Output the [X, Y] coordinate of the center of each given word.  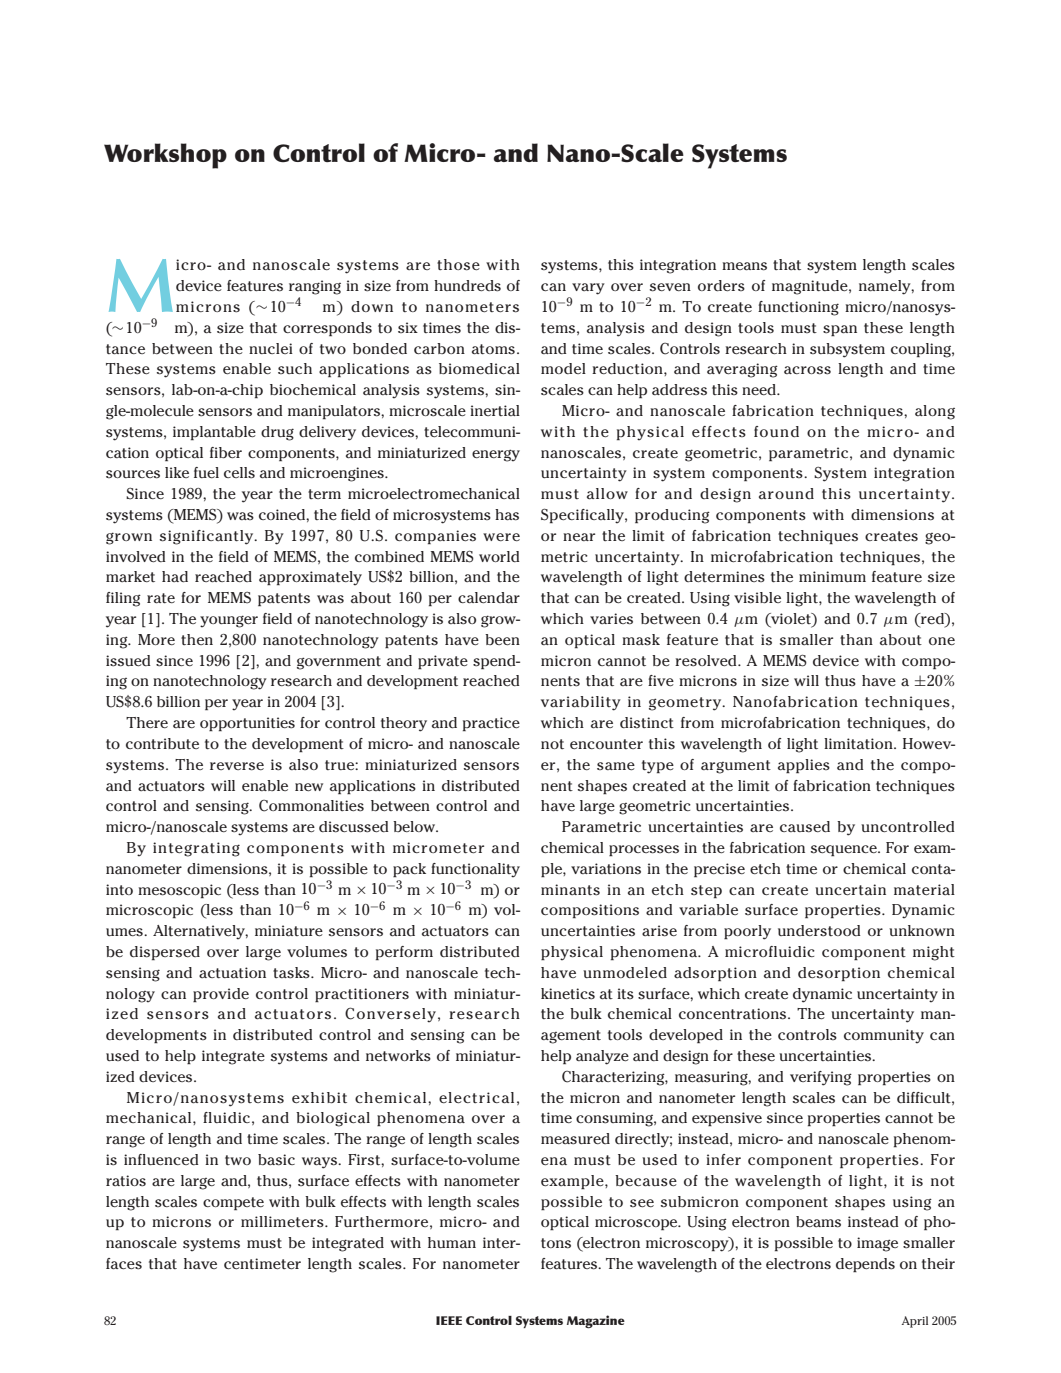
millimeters [283, 1221]
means [744, 266]
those [458, 265]
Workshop [165, 156]
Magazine [596, 1322]
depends [865, 1265]
